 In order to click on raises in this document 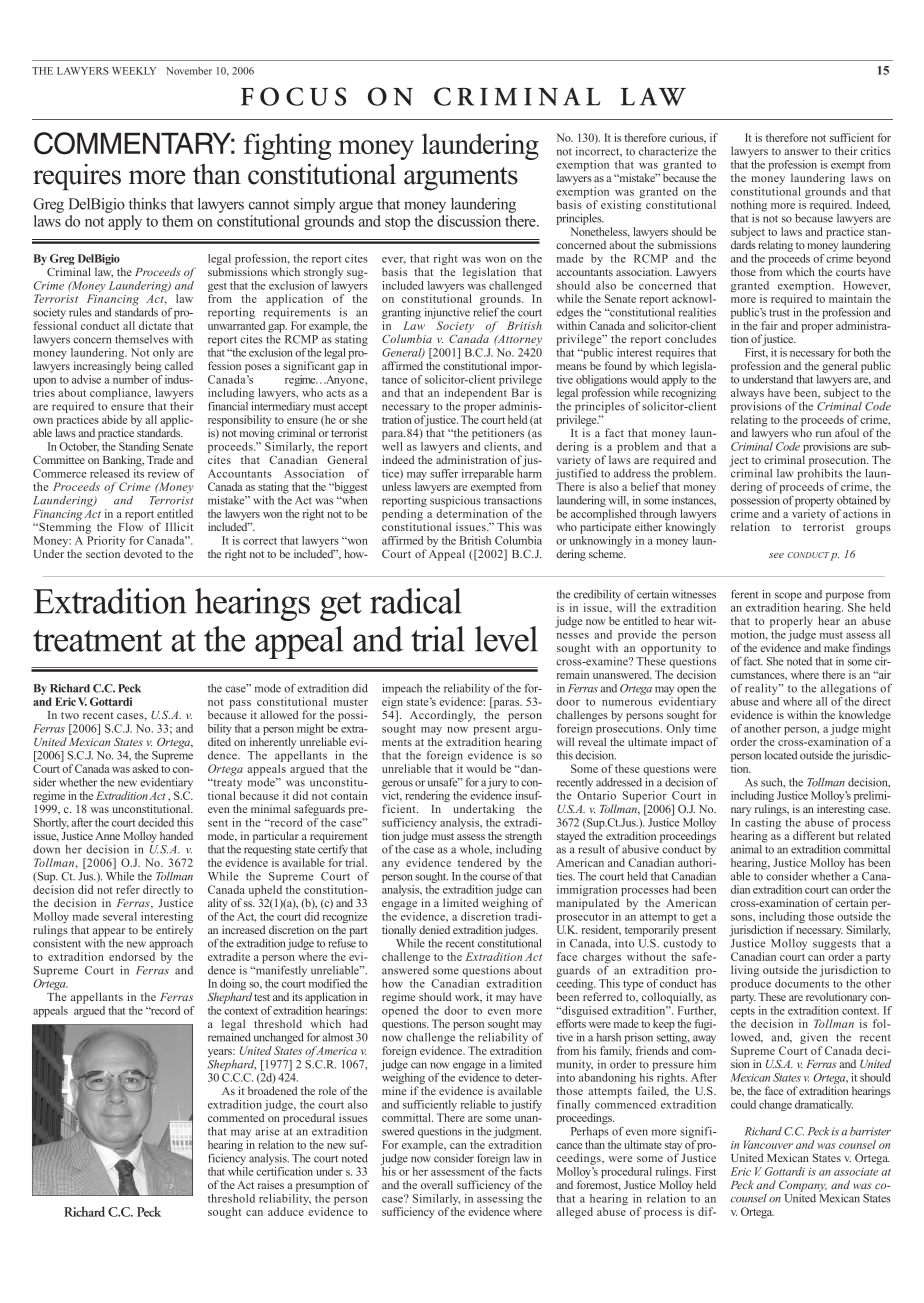, I will do `click(271, 1184)`.
